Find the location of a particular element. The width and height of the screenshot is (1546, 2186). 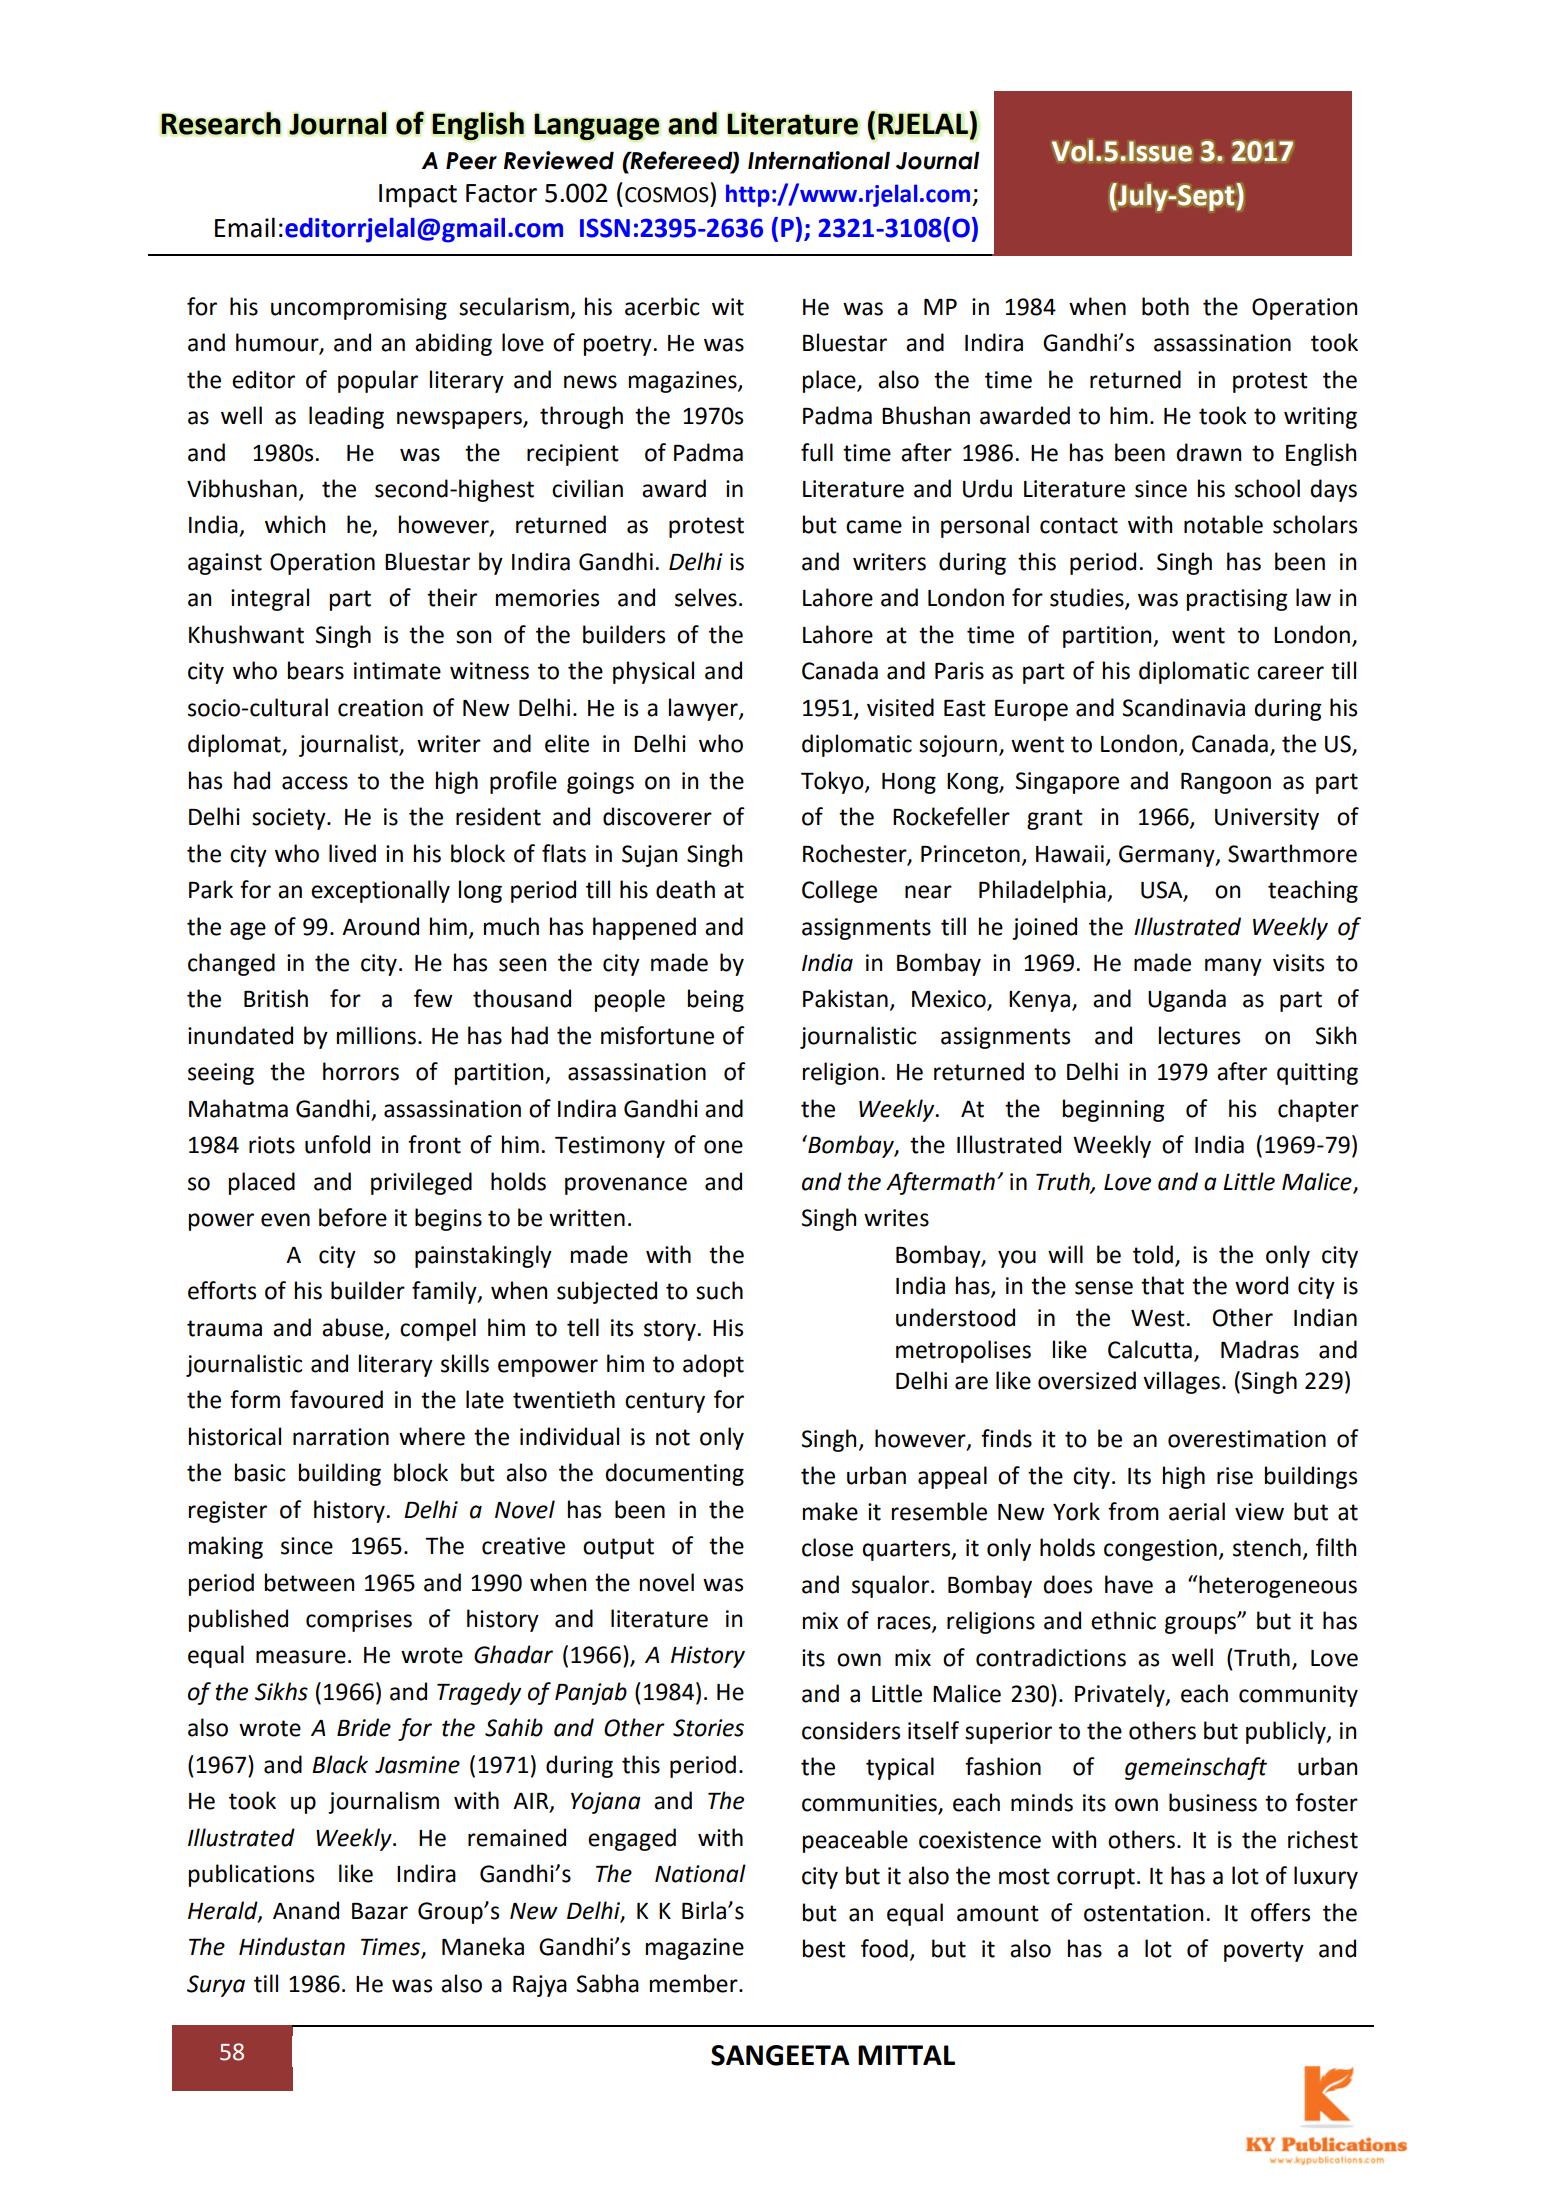

between is located at coordinates (309, 1582).
